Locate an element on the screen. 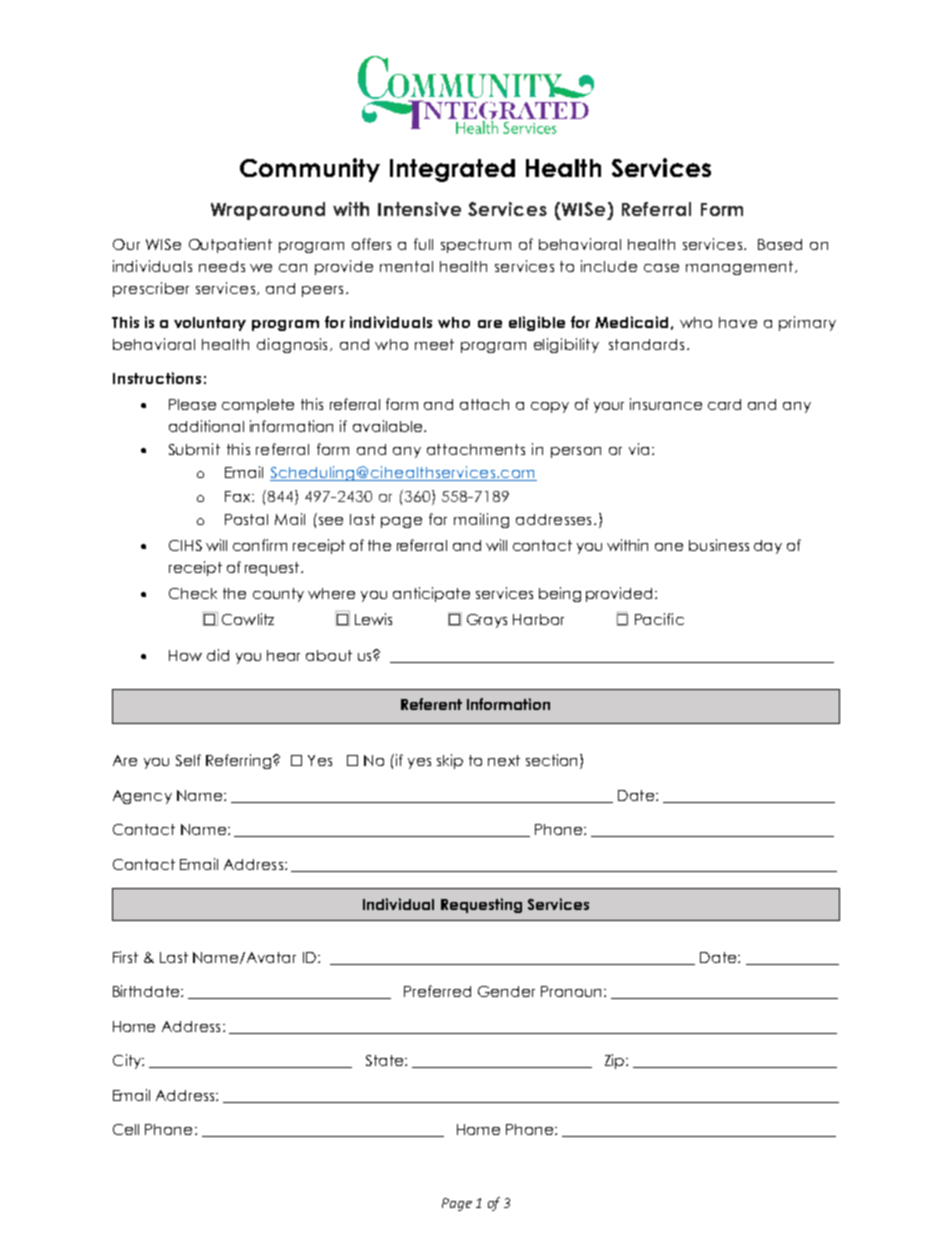  Integrated is located at coordinates (452, 170).
